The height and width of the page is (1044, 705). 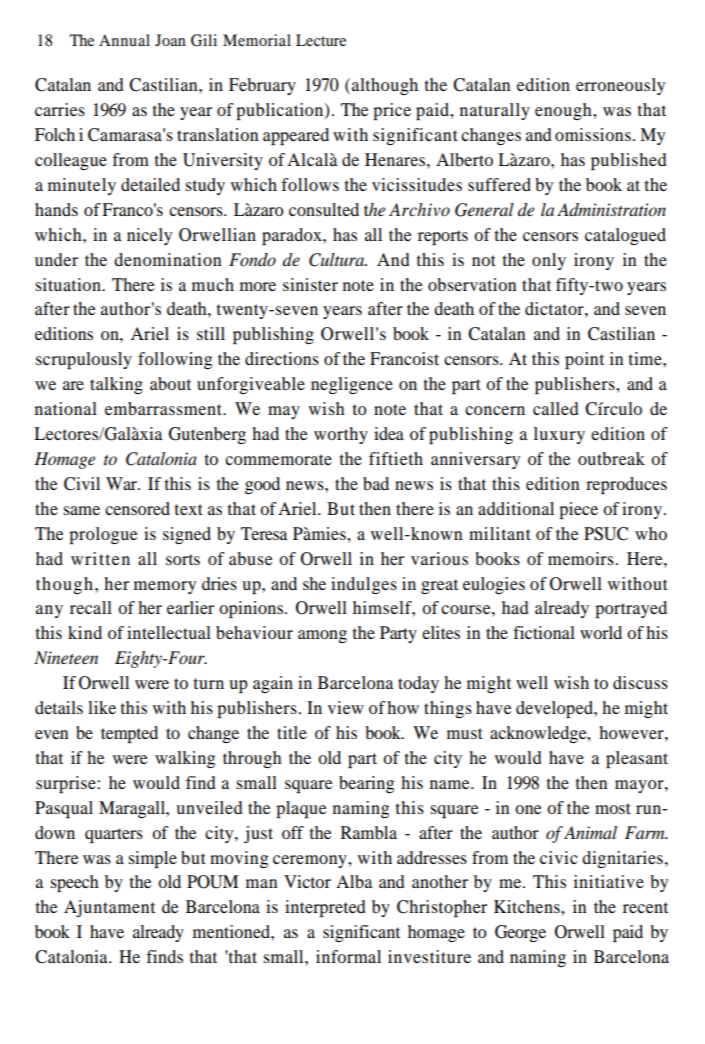 What do you see at coordinates (376, 483) in the page?
I see `bad` at bounding box center [376, 483].
